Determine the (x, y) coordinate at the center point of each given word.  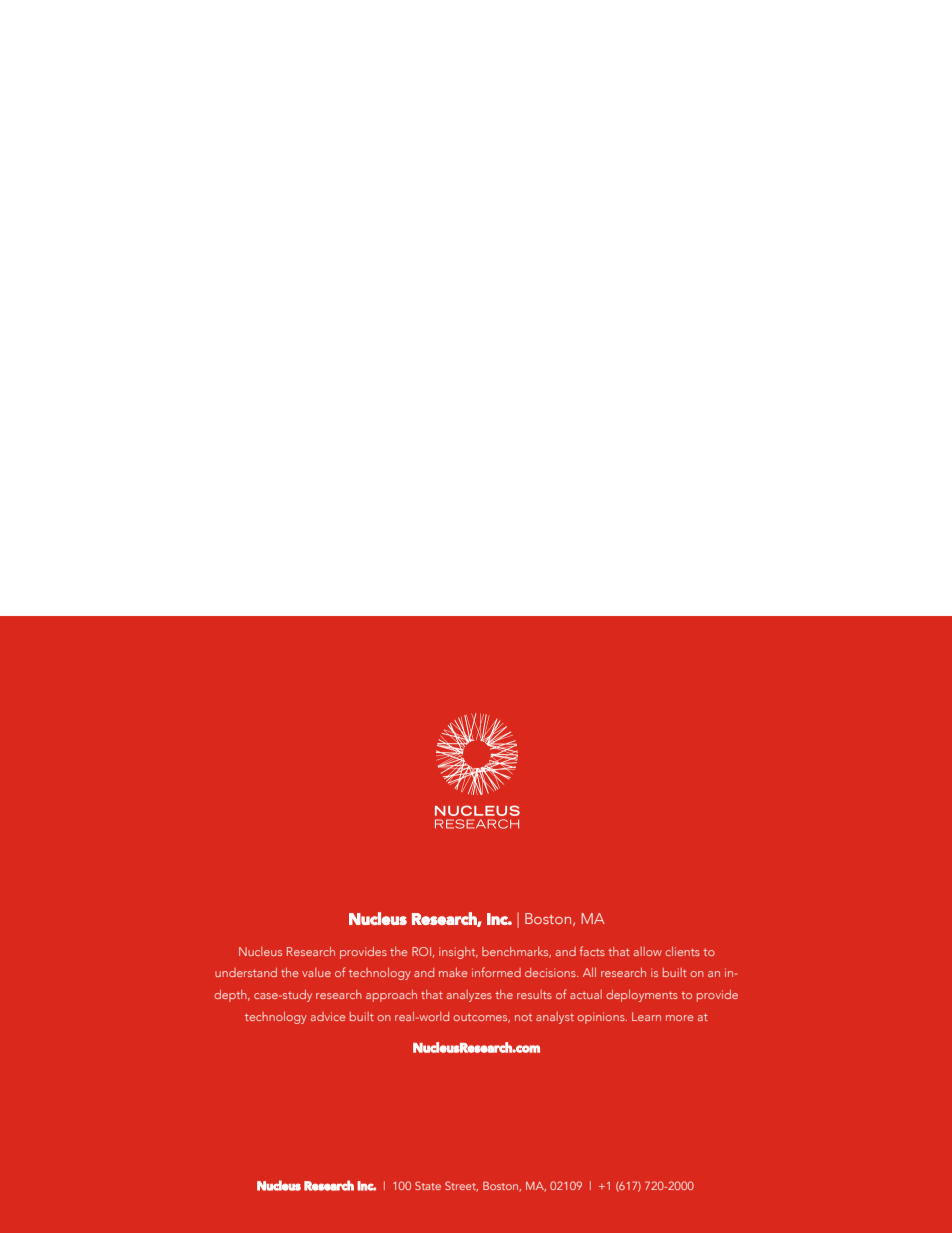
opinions (602, 1018)
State (428, 1185)
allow (647, 951)
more (680, 1018)
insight (458, 953)
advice (328, 1016)
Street (461, 1186)
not (523, 1017)
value (316, 972)
